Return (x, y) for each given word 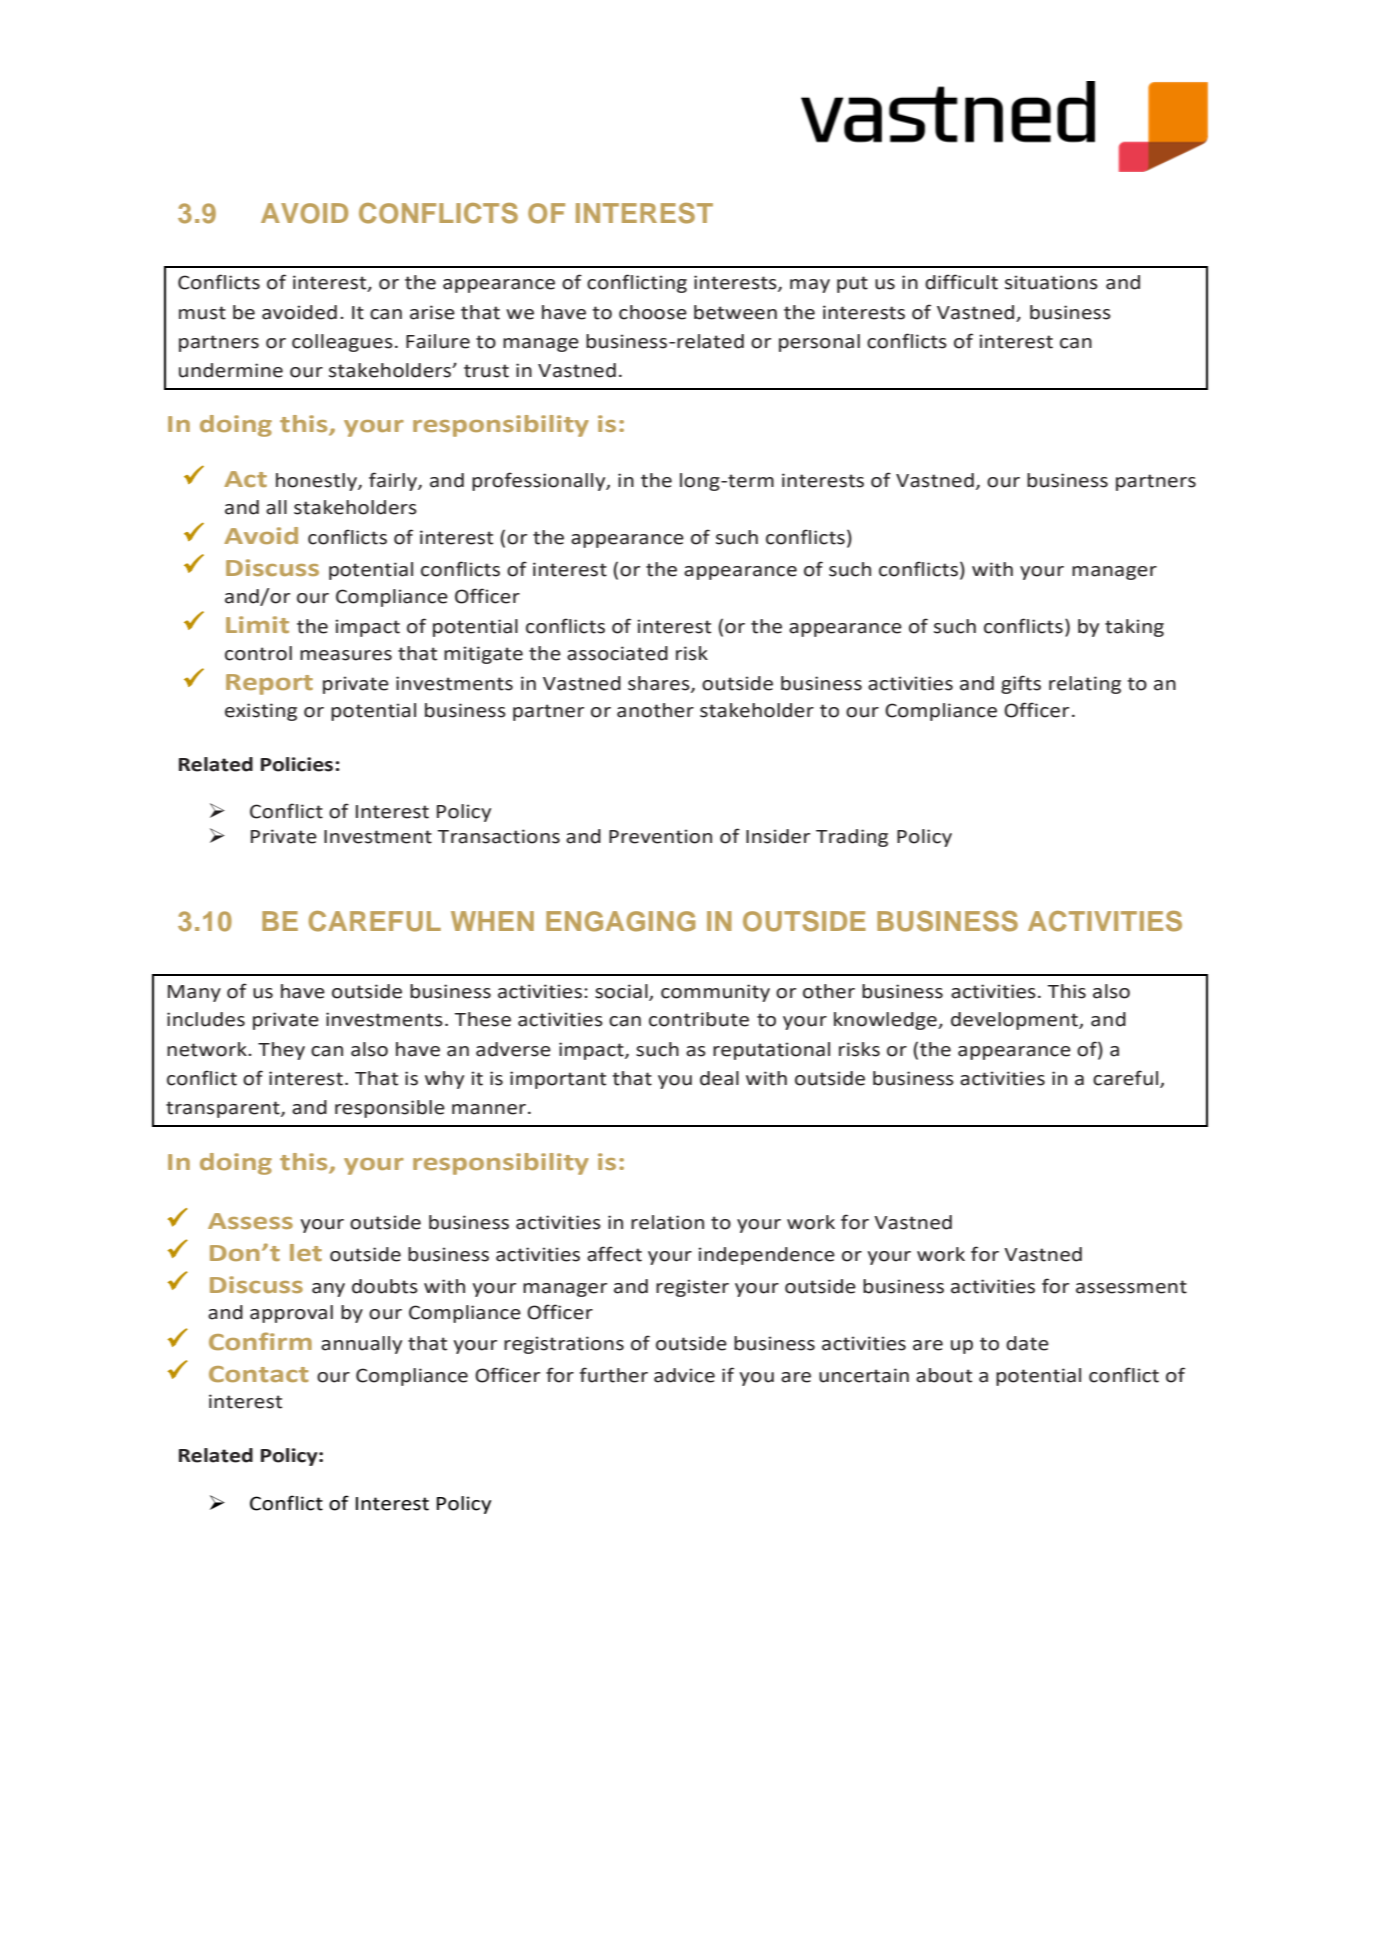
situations (1051, 282)
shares (660, 684)
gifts (1021, 684)
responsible (390, 1109)
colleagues (342, 343)
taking (1134, 628)
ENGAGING (621, 921)
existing (261, 712)
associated (617, 653)
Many (194, 993)
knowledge (886, 1021)
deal (719, 1078)
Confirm (260, 1341)
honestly (317, 482)
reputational (771, 1051)
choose (653, 312)
